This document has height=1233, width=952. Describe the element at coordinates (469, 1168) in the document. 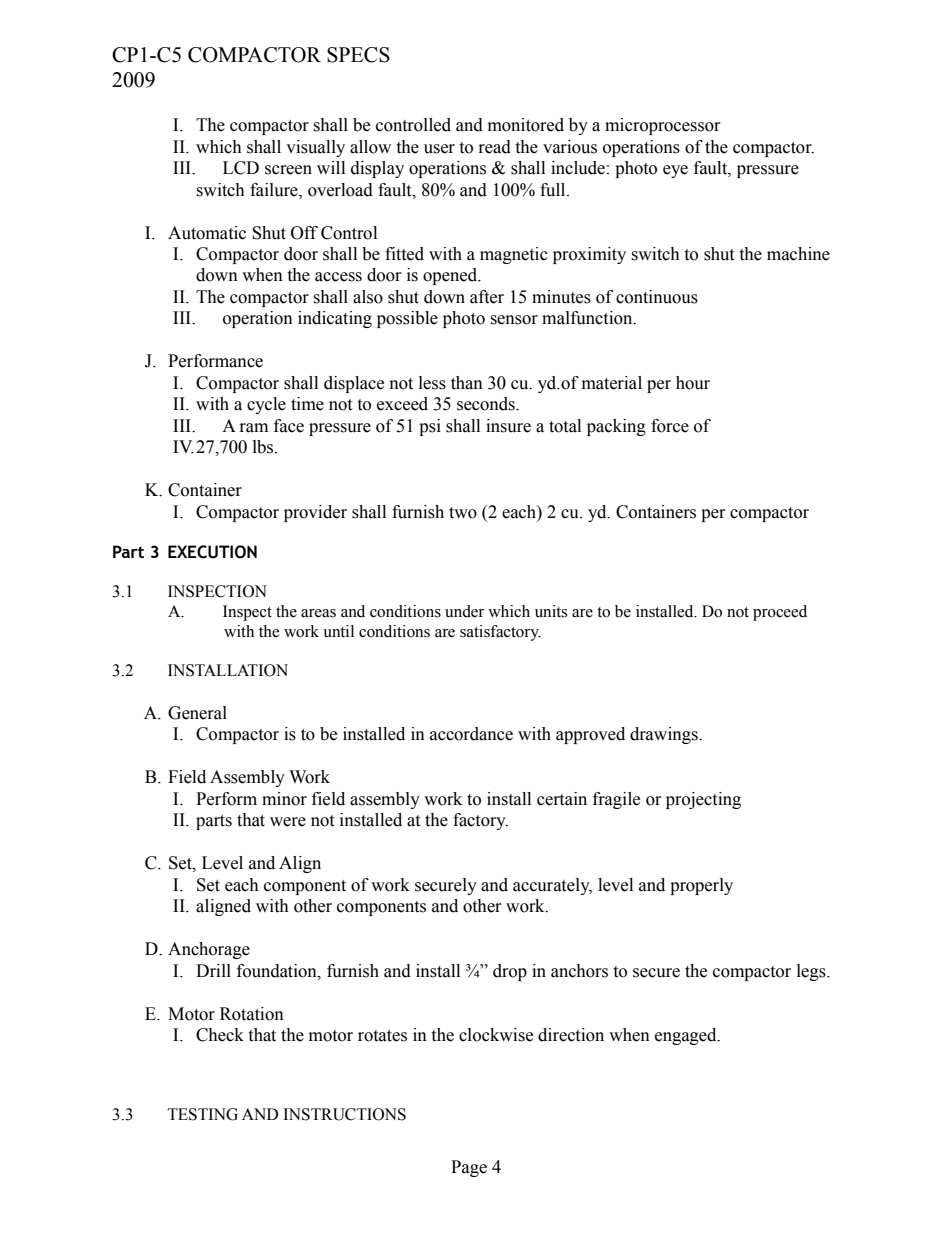

I see `Page` at that location.
